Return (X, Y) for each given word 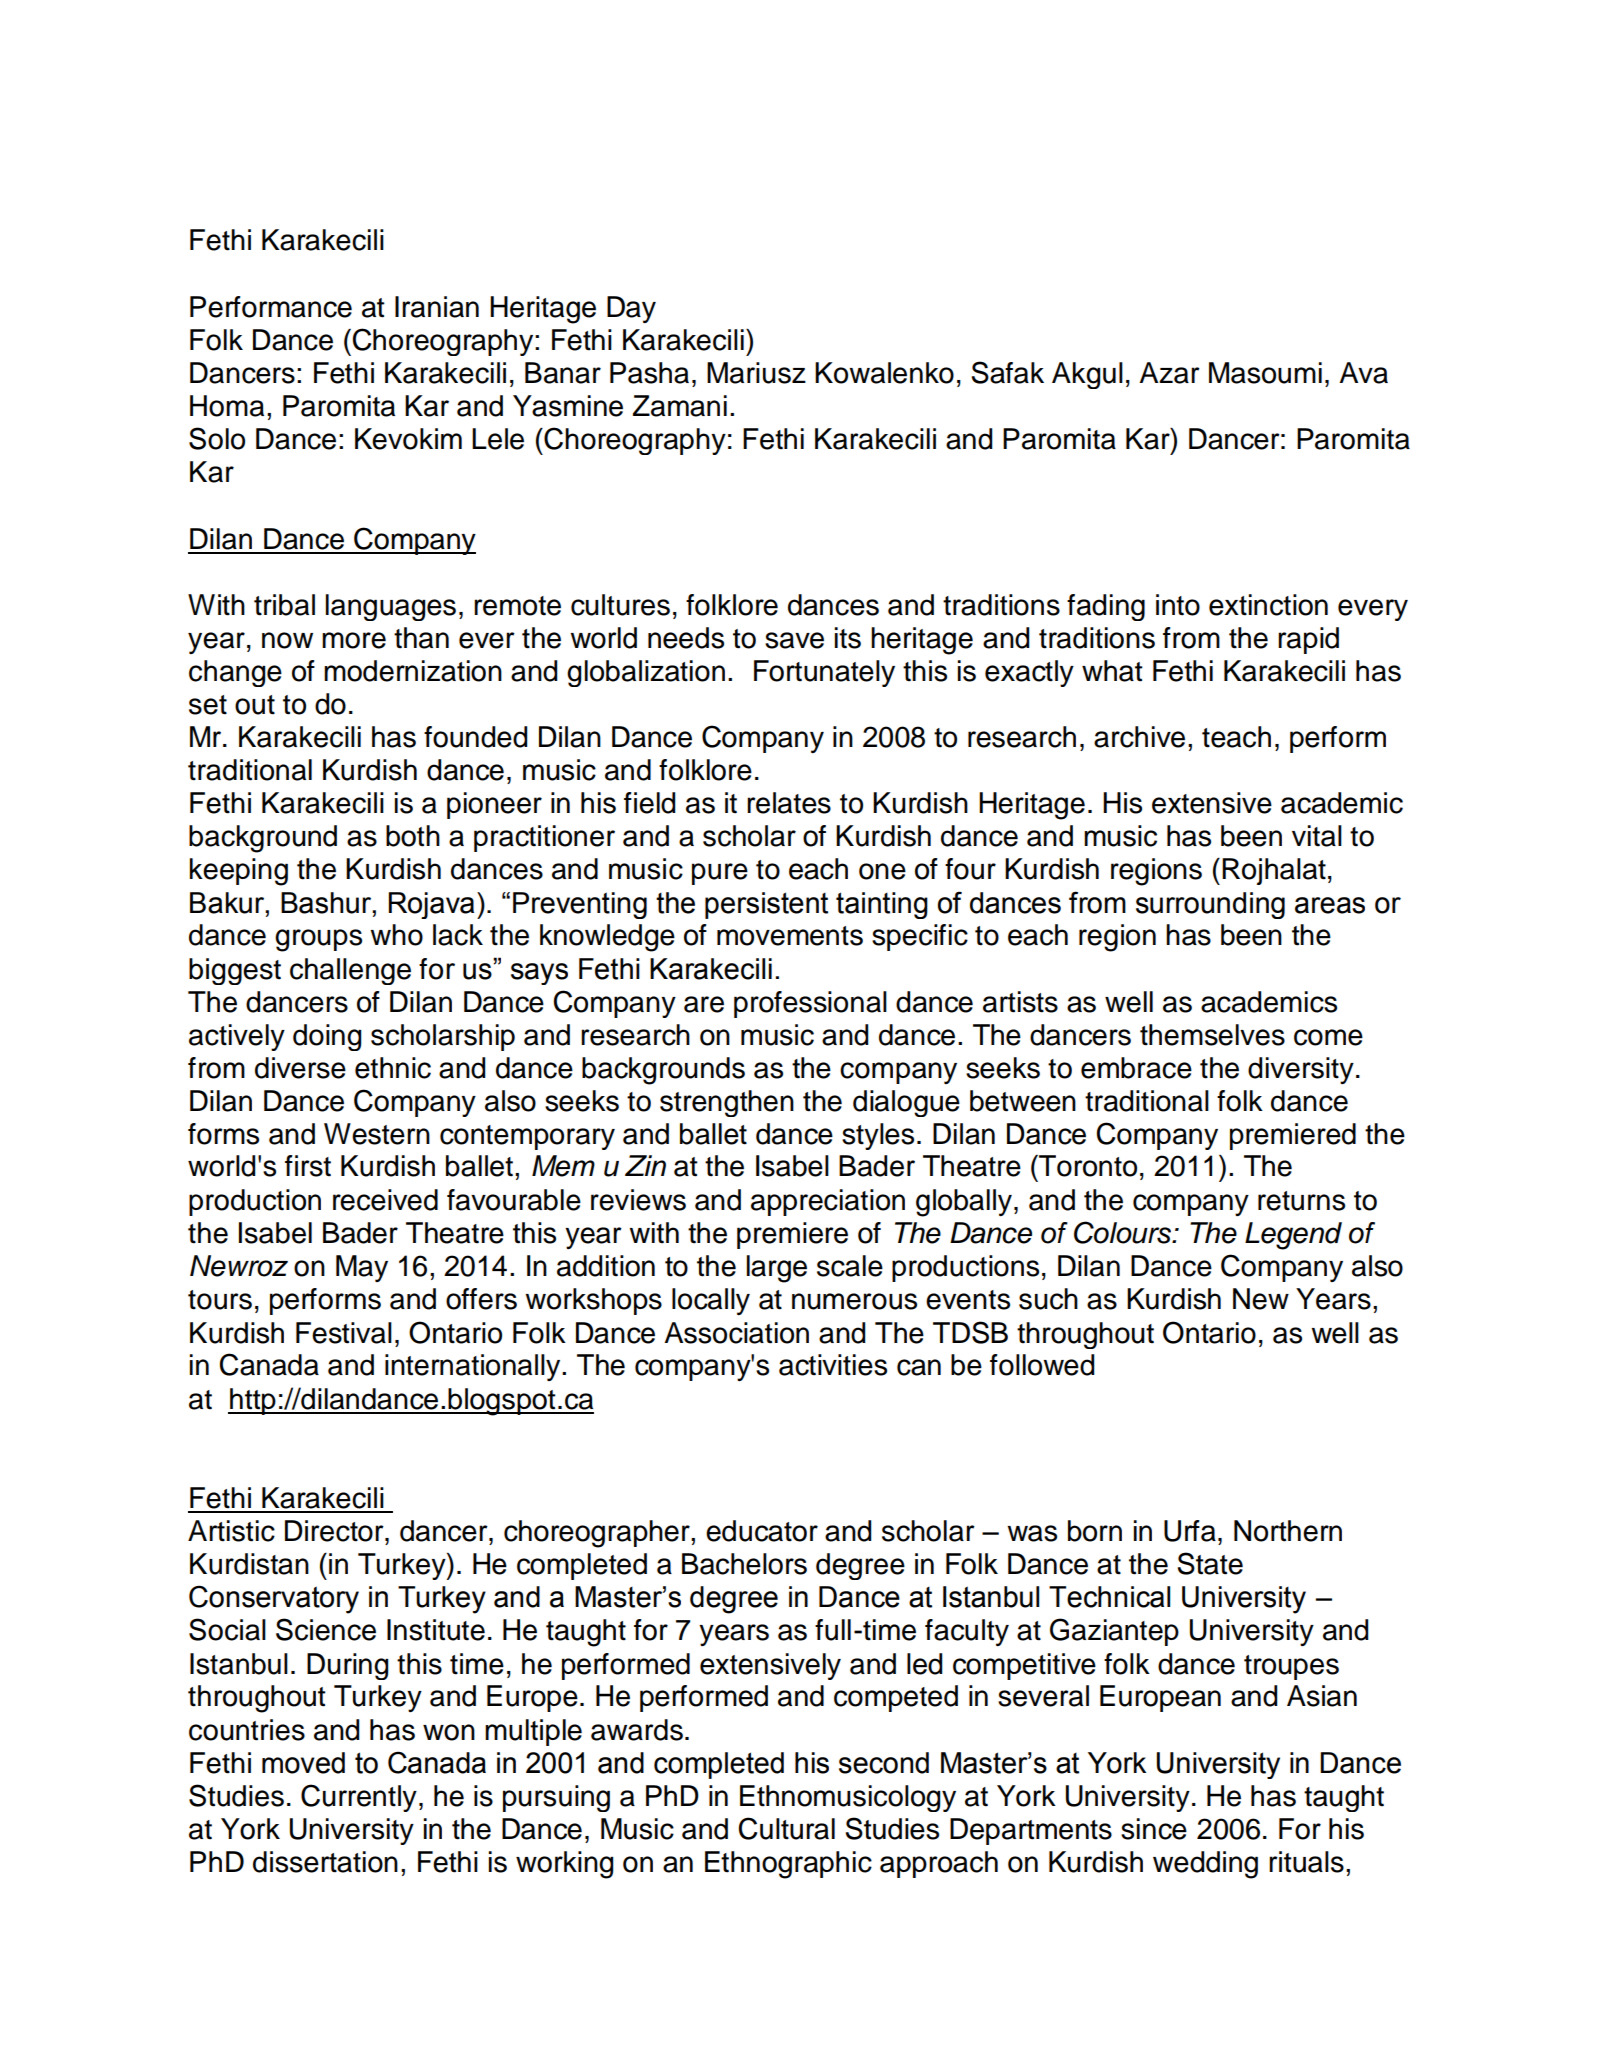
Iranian (437, 307)
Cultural (787, 1828)
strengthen (727, 1103)
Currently (359, 1798)
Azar (1169, 373)
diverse (300, 1068)
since (1154, 1829)
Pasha (649, 373)
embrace (1136, 1068)
